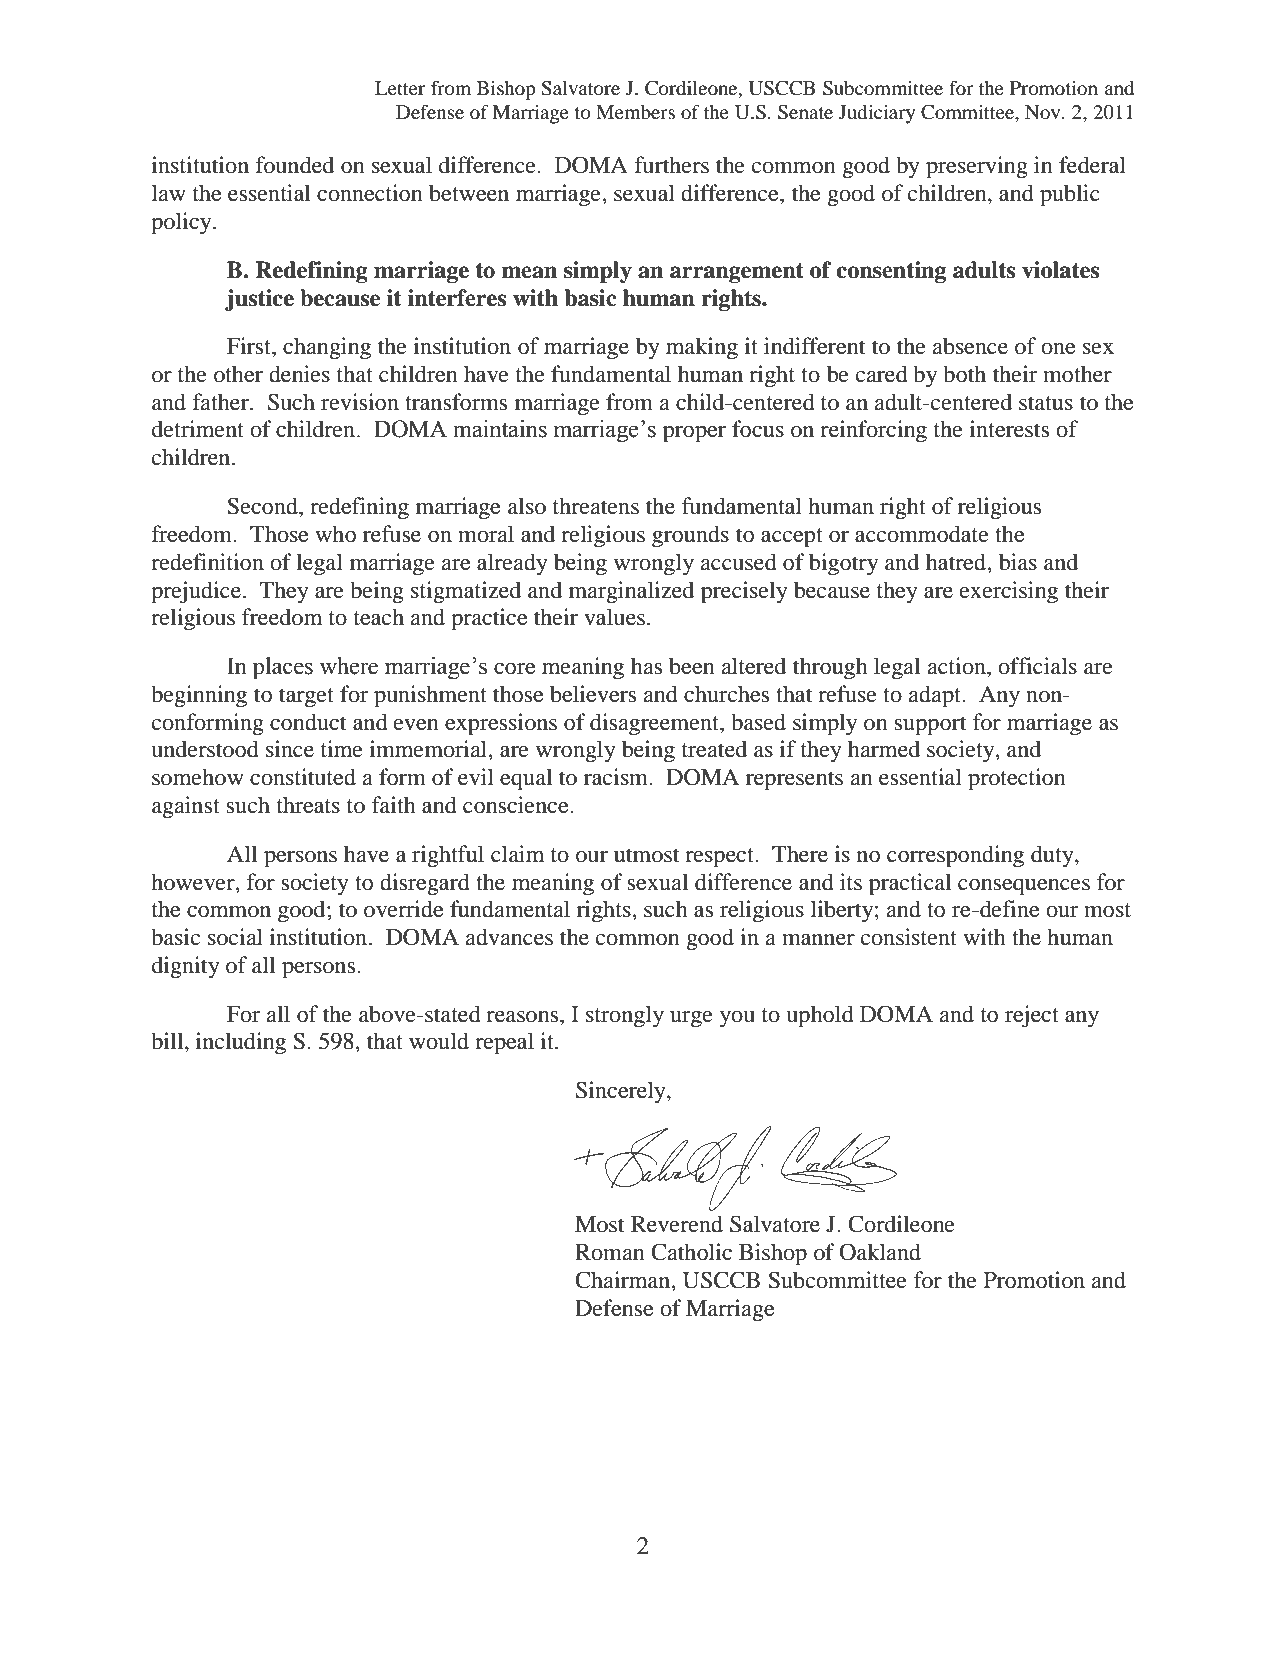 The width and height of the image is (1286, 1664). What do you see at coordinates (880, 1252) in the image?
I see `Oakland` at bounding box center [880, 1252].
